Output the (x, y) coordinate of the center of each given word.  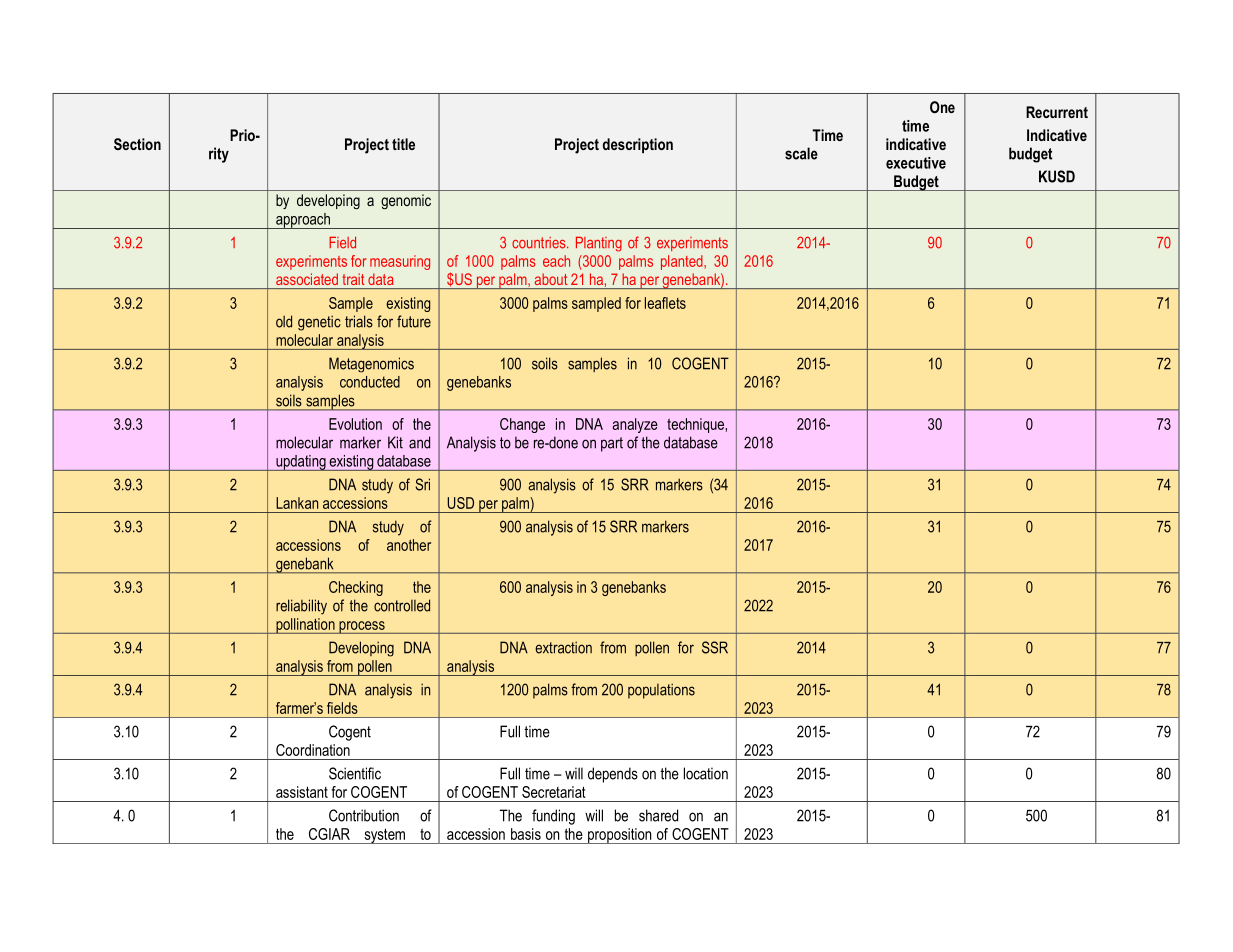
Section (137, 144)
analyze (635, 425)
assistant (302, 792)
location (706, 773)
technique (696, 425)
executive (916, 163)
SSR (715, 647)
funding (553, 817)
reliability (301, 607)
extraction (563, 647)
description (638, 145)
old (284, 321)
